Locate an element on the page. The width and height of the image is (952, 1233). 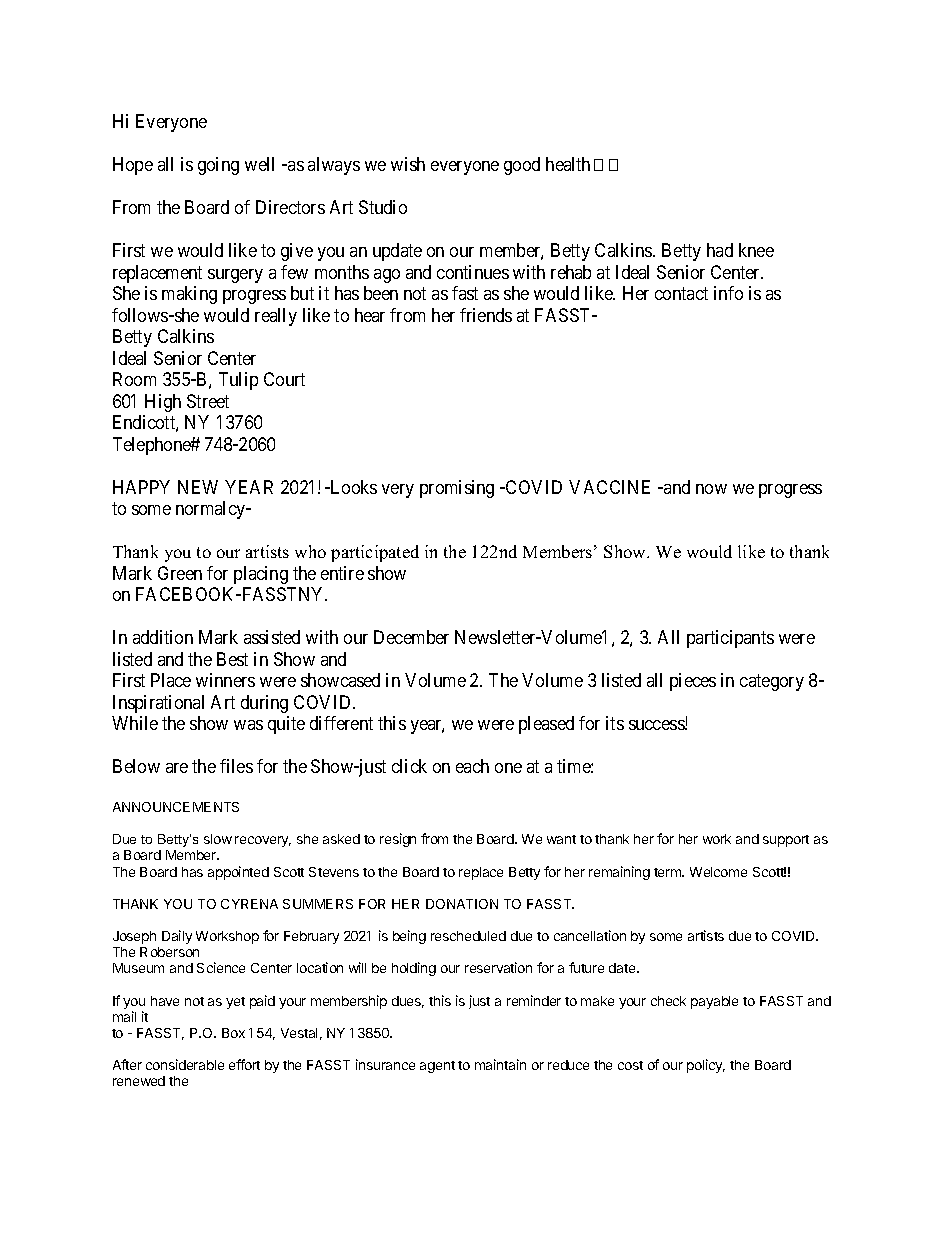
wish is located at coordinates (408, 164).
